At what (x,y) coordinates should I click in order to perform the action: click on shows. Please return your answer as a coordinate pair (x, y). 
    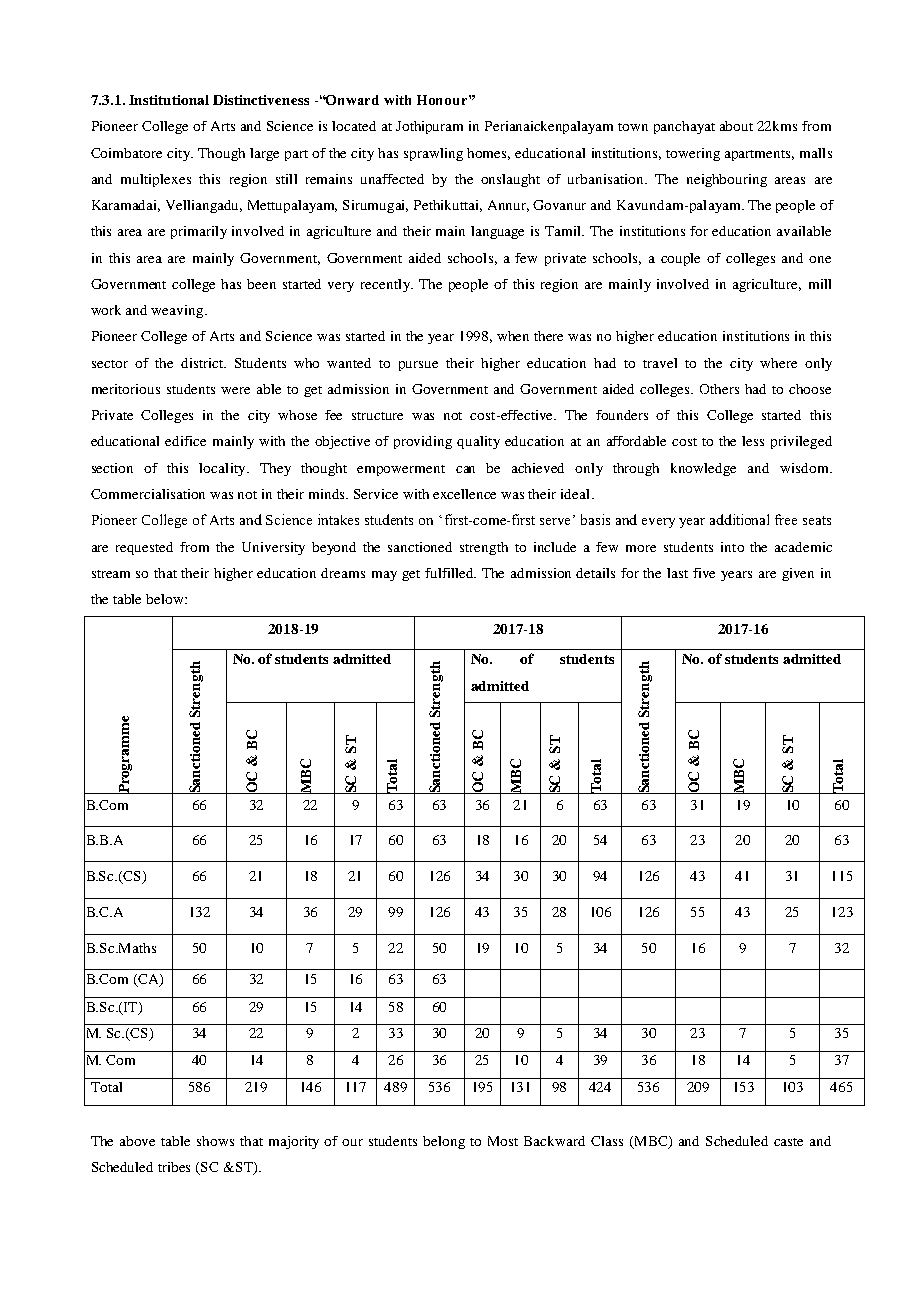
    Looking at the image, I should click on (215, 1141).
